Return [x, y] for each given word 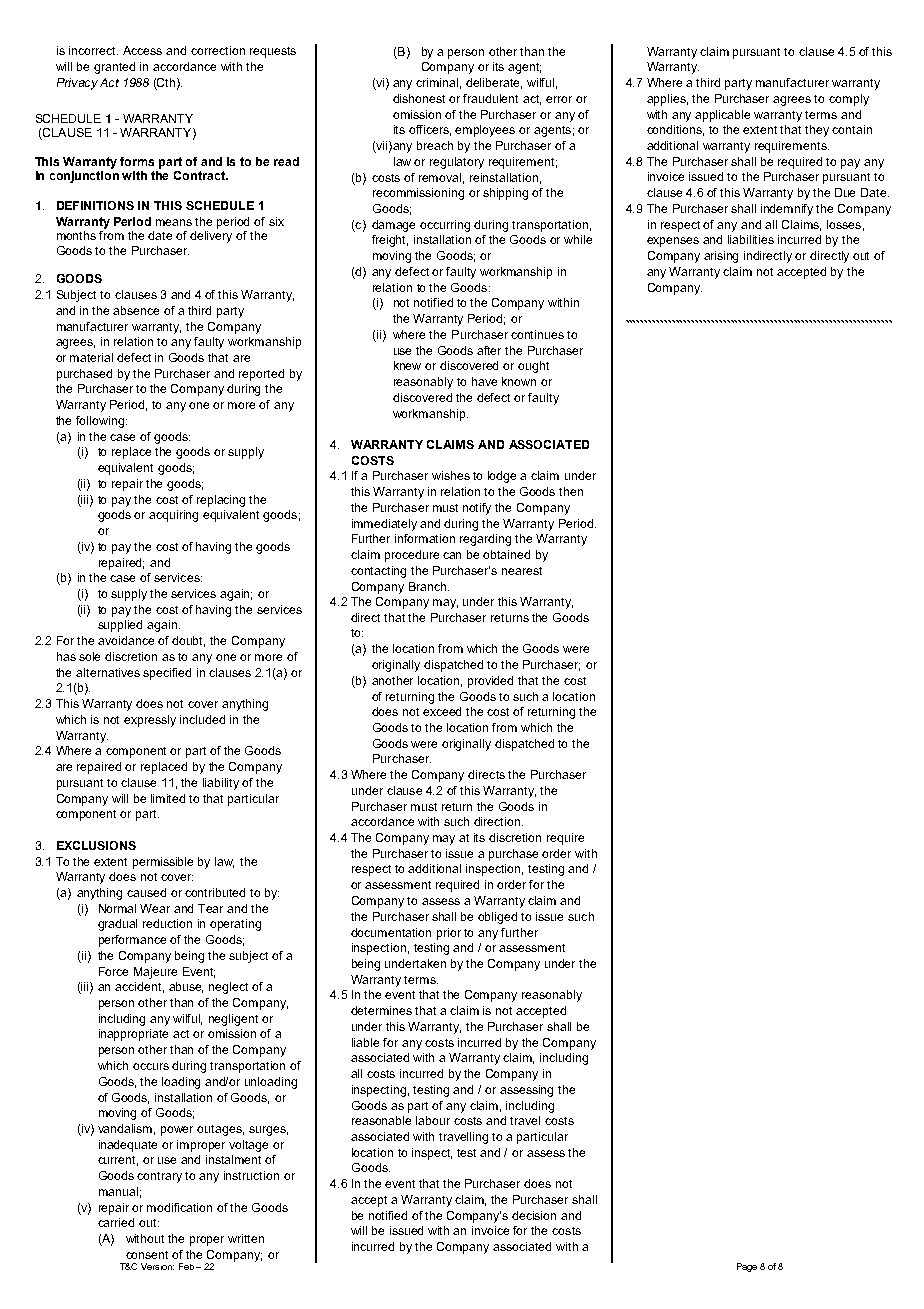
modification [179, 1207]
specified [167, 674]
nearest [522, 571]
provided [490, 682]
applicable [722, 116]
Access [142, 50]
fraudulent [490, 98]
